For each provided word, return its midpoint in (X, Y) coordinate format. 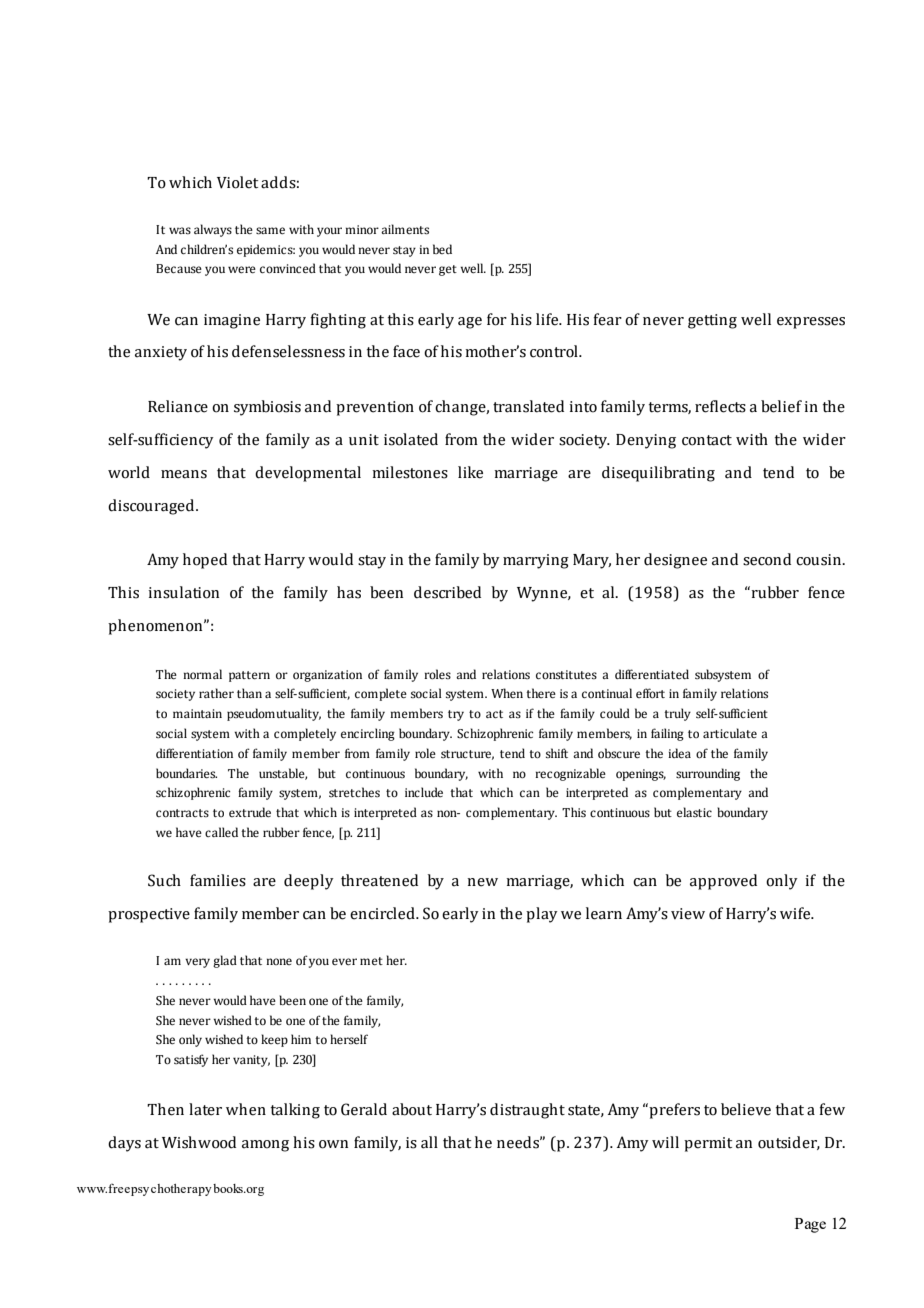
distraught (527, 1111)
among (265, 1146)
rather (216, 693)
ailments (405, 229)
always (213, 230)
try (456, 715)
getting (712, 321)
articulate (730, 733)
